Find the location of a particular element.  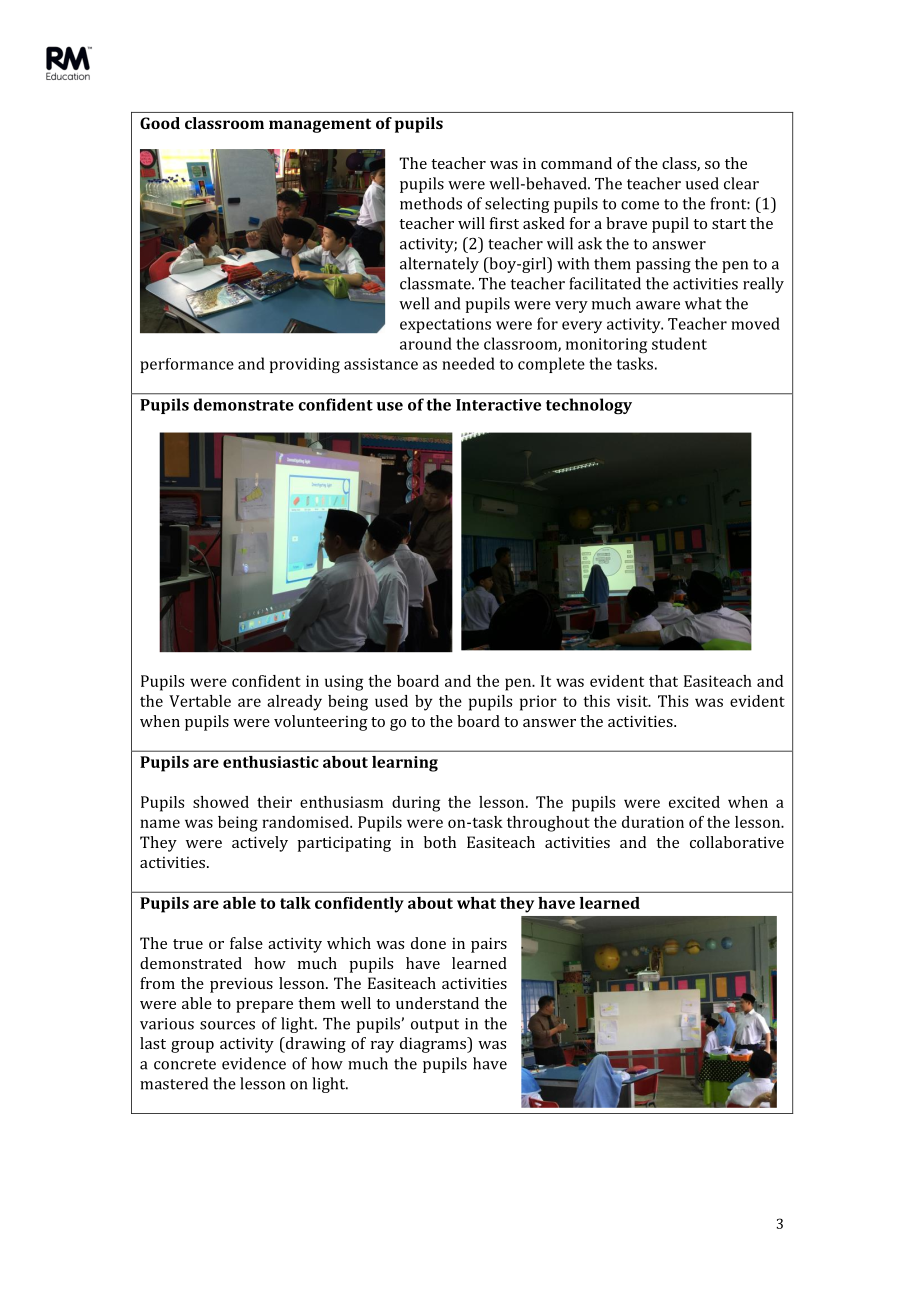

evidence is located at coordinates (254, 1063).
